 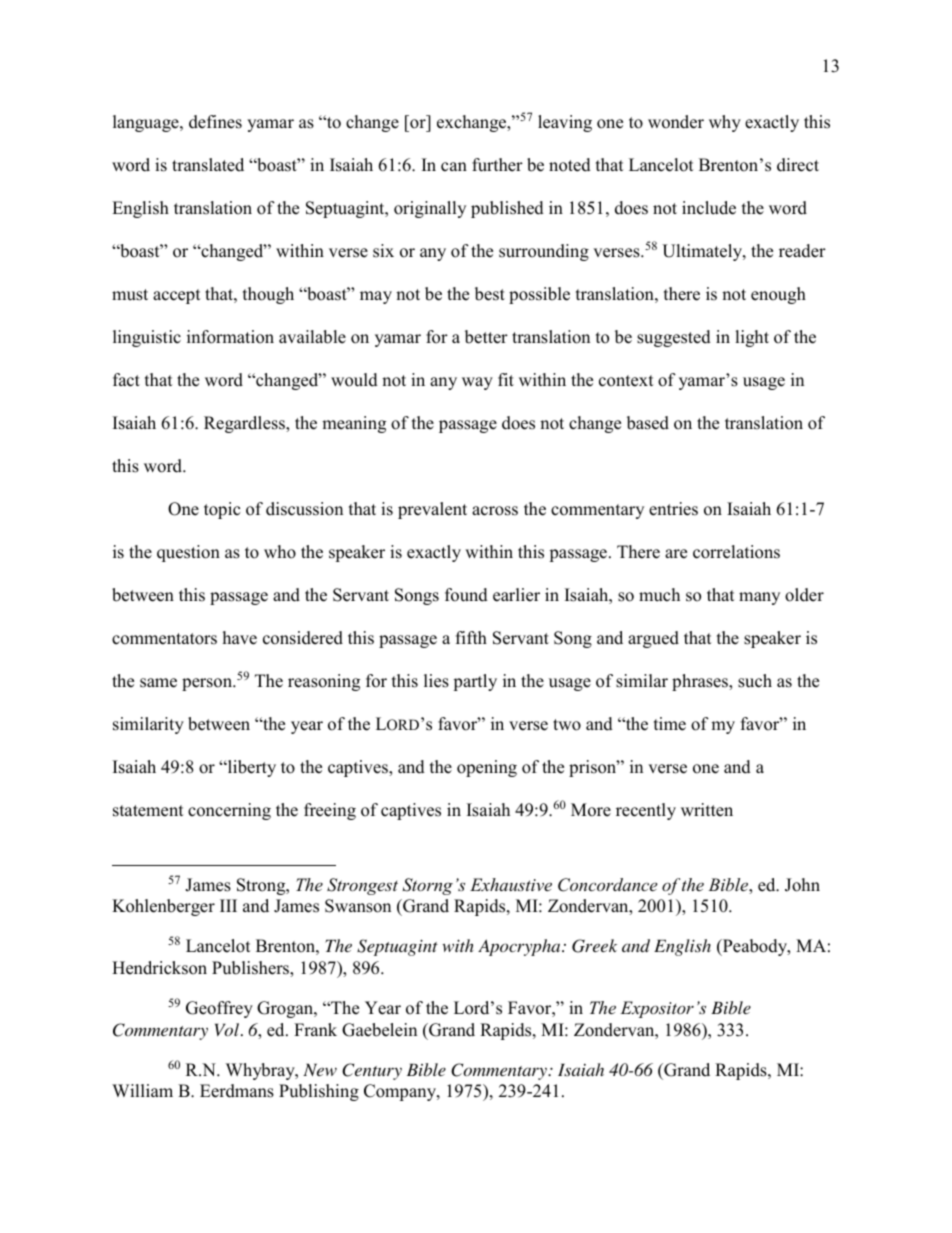 What do you see at coordinates (466, 595) in the image?
I see `found` at bounding box center [466, 595].
